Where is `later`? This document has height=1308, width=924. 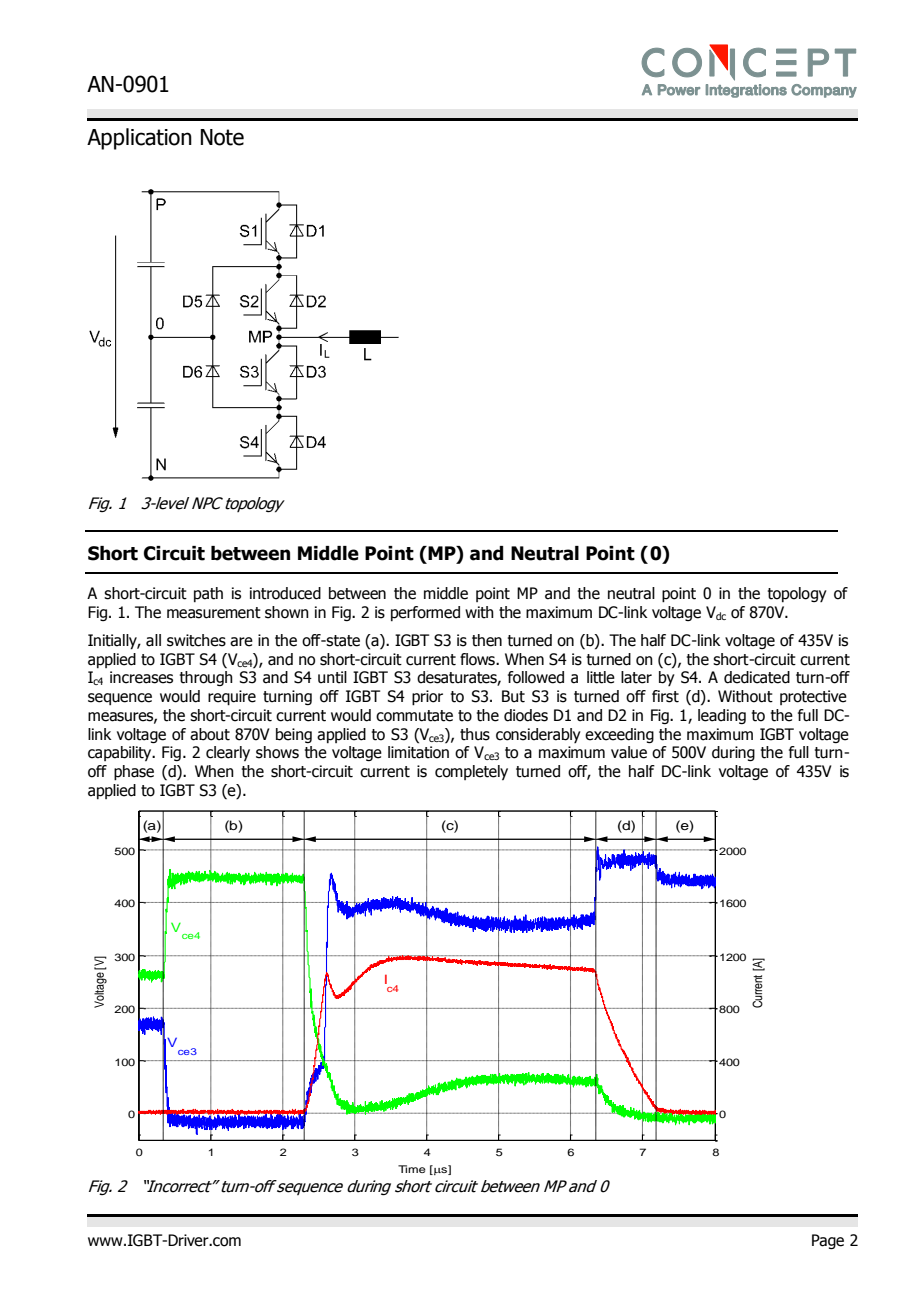
later is located at coordinates (636, 677).
